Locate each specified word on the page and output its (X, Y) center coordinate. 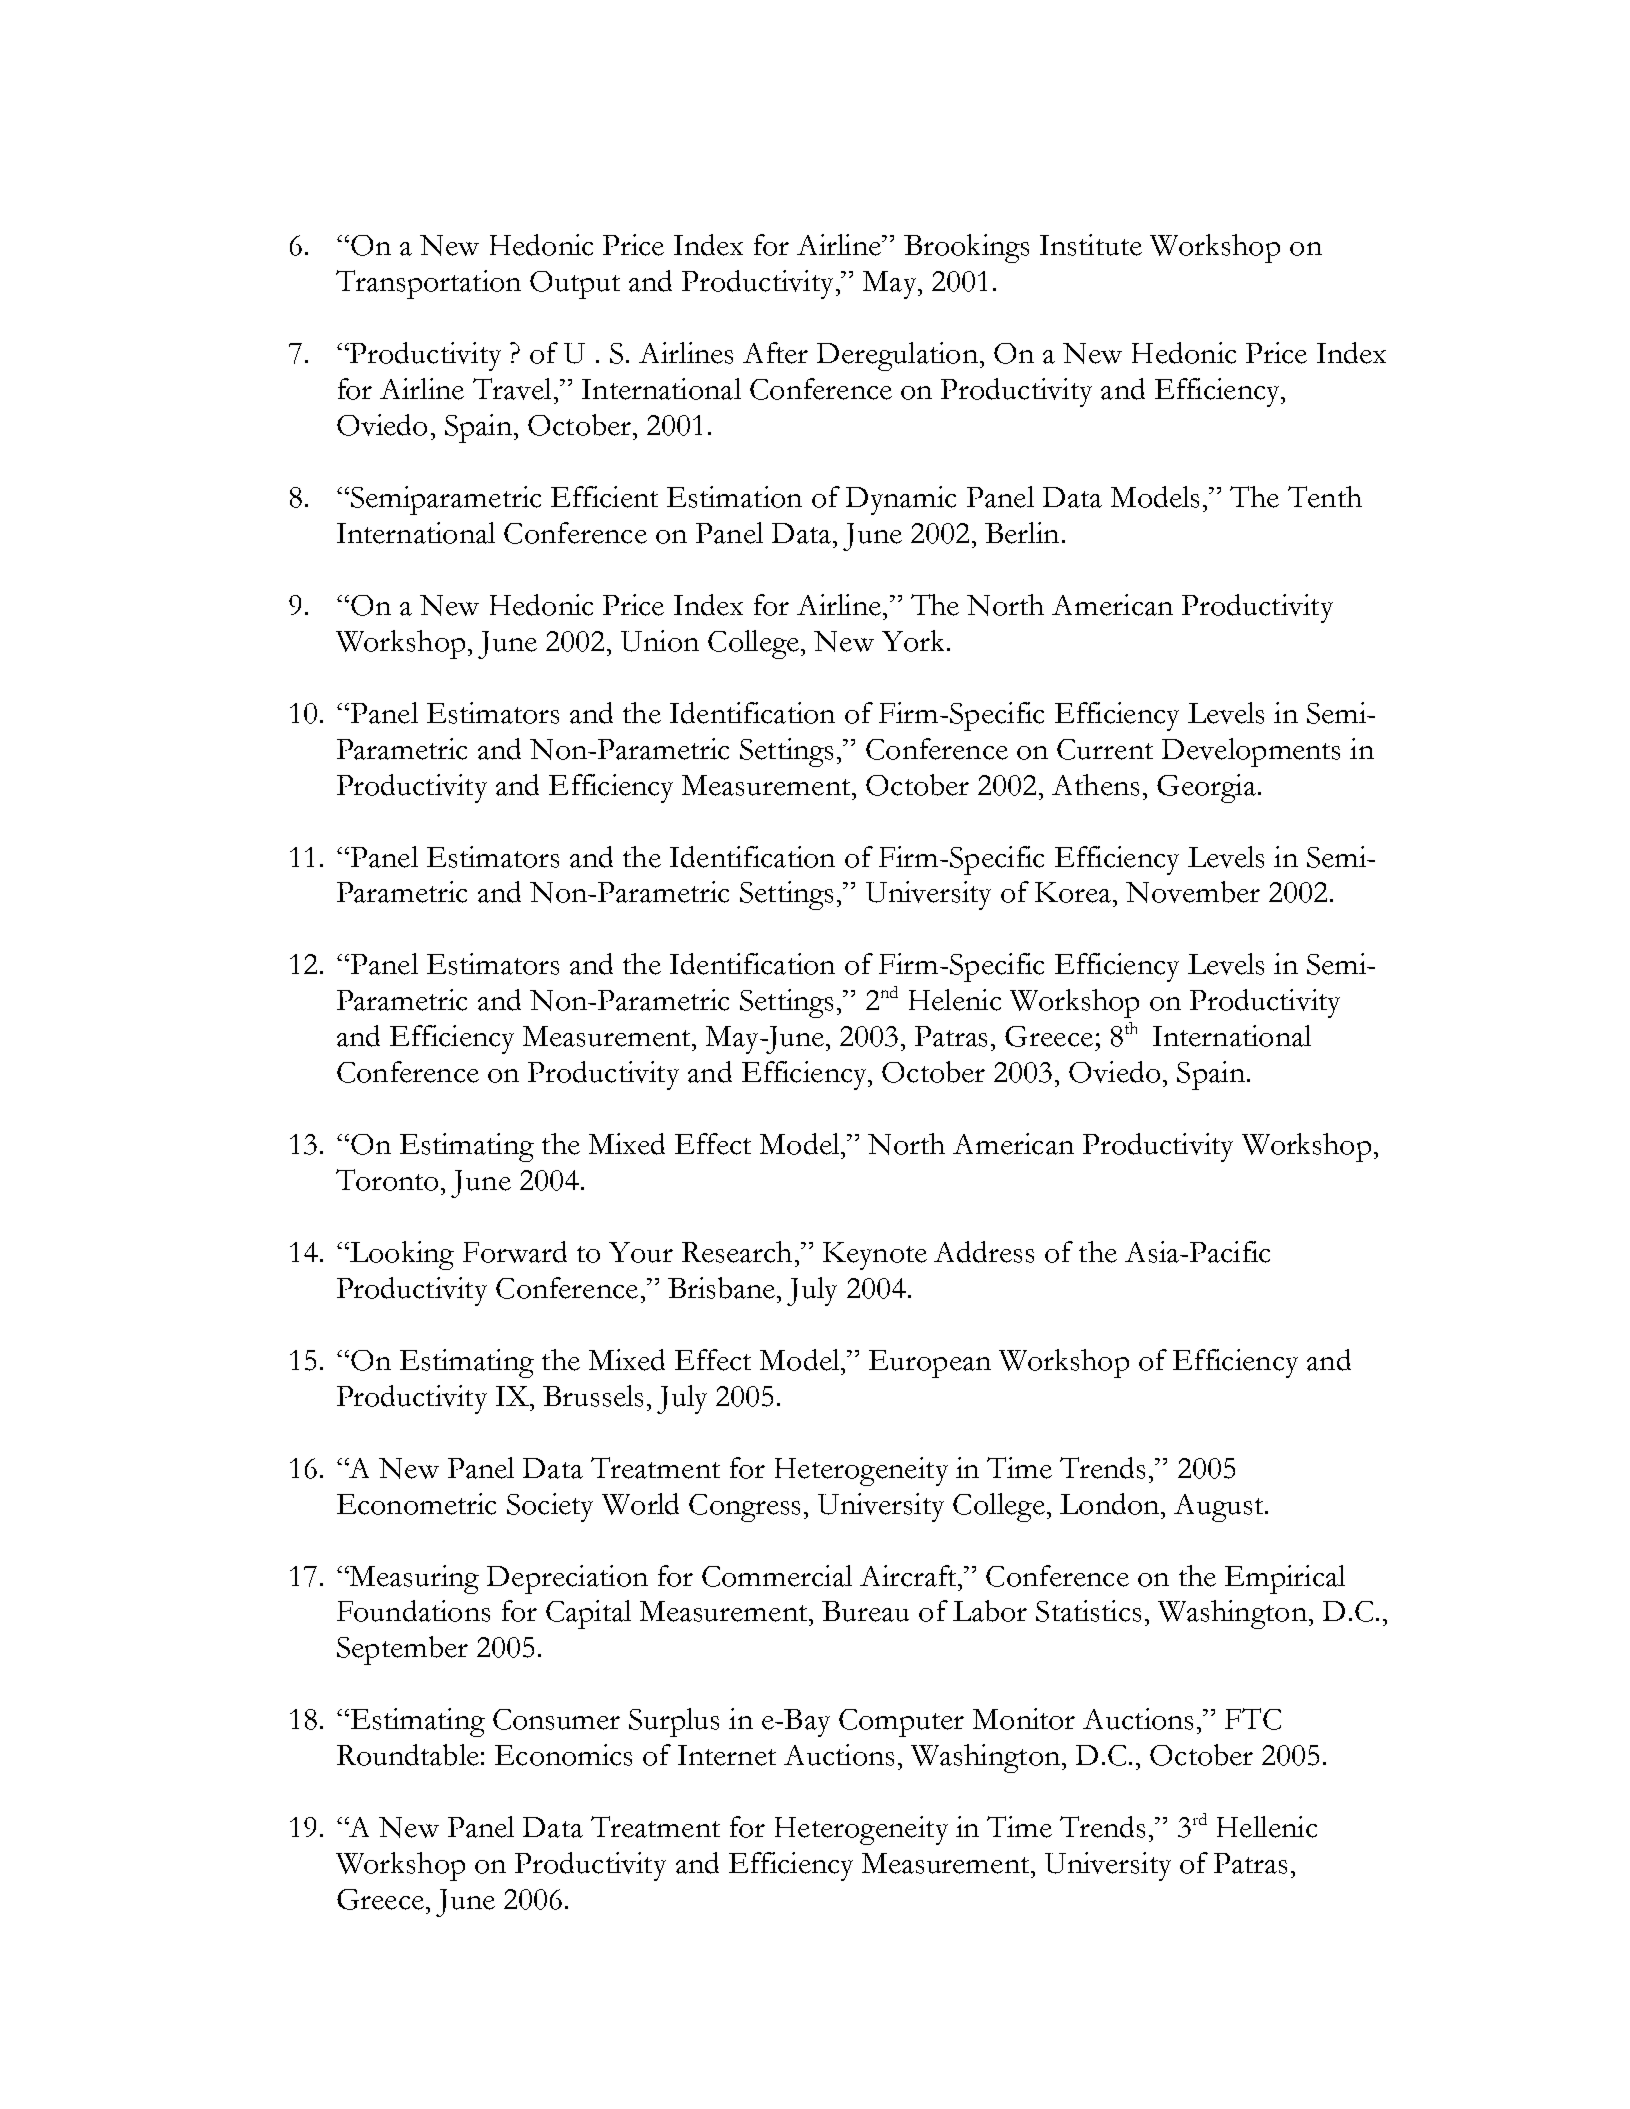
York (913, 641)
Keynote (875, 1256)
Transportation (428, 284)
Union (660, 641)
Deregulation (897, 356)
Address (984, 1252)
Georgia (1206, 788)
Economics (563, 1755)
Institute (1091, 245)
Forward (515, 1252)
